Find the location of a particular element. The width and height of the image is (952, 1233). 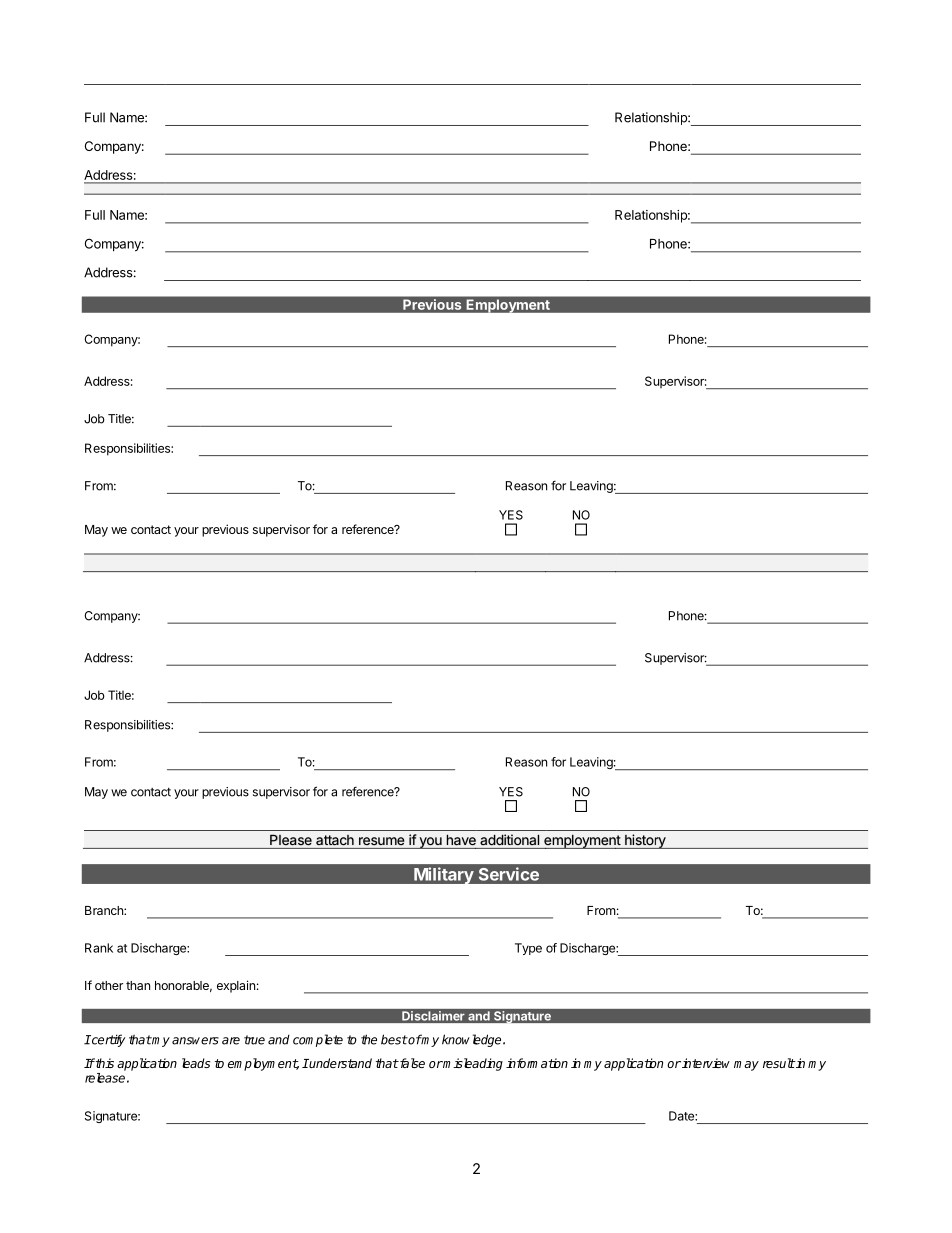

explain is located at coordinates (236, 986).
